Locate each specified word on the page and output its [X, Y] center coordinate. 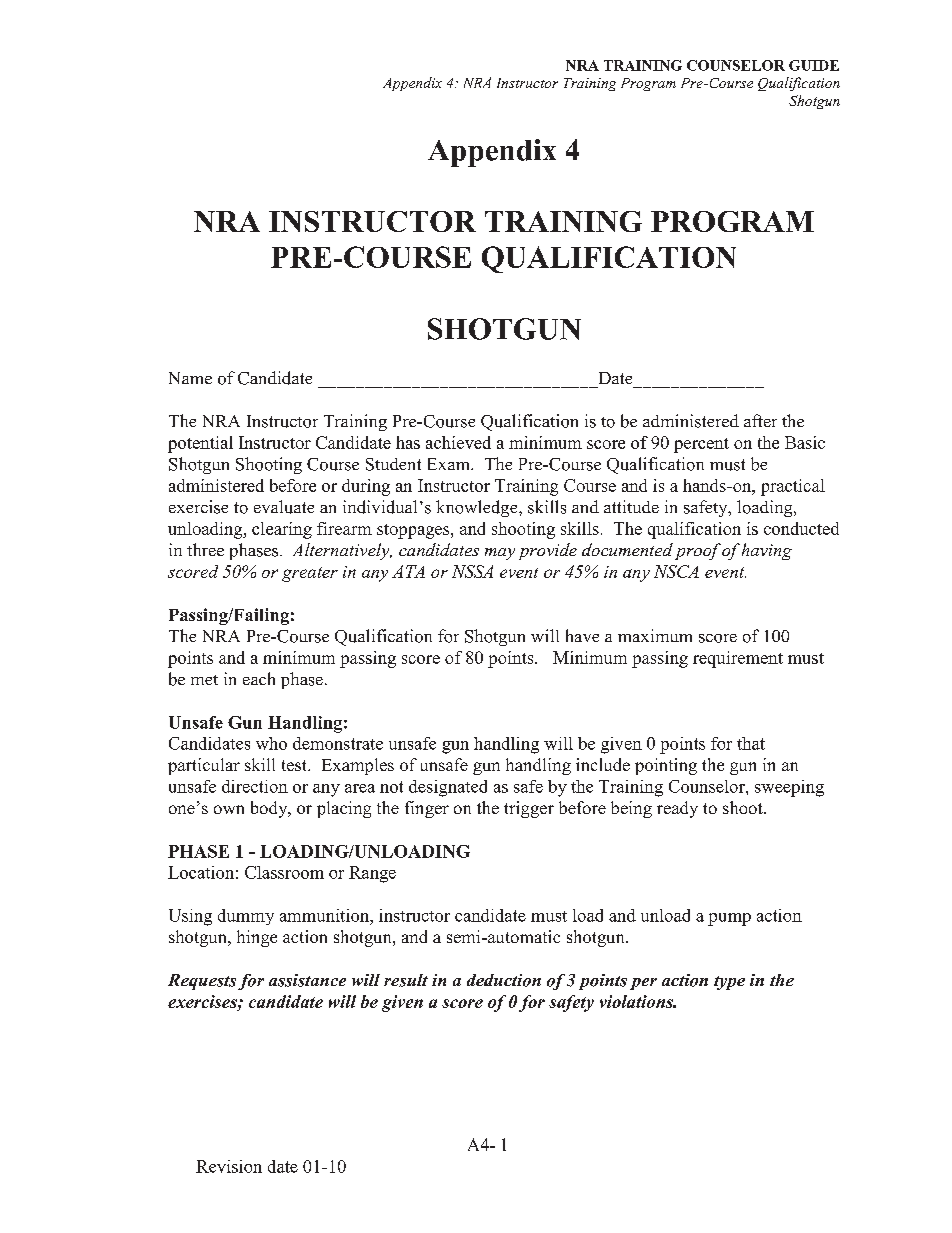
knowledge [478, 508]
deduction [504, 980]
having [767, 551]
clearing [282, 530]
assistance [307, 980]
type [729, 983]
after [760, 420]
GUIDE [814, 65]
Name [190, 378]
